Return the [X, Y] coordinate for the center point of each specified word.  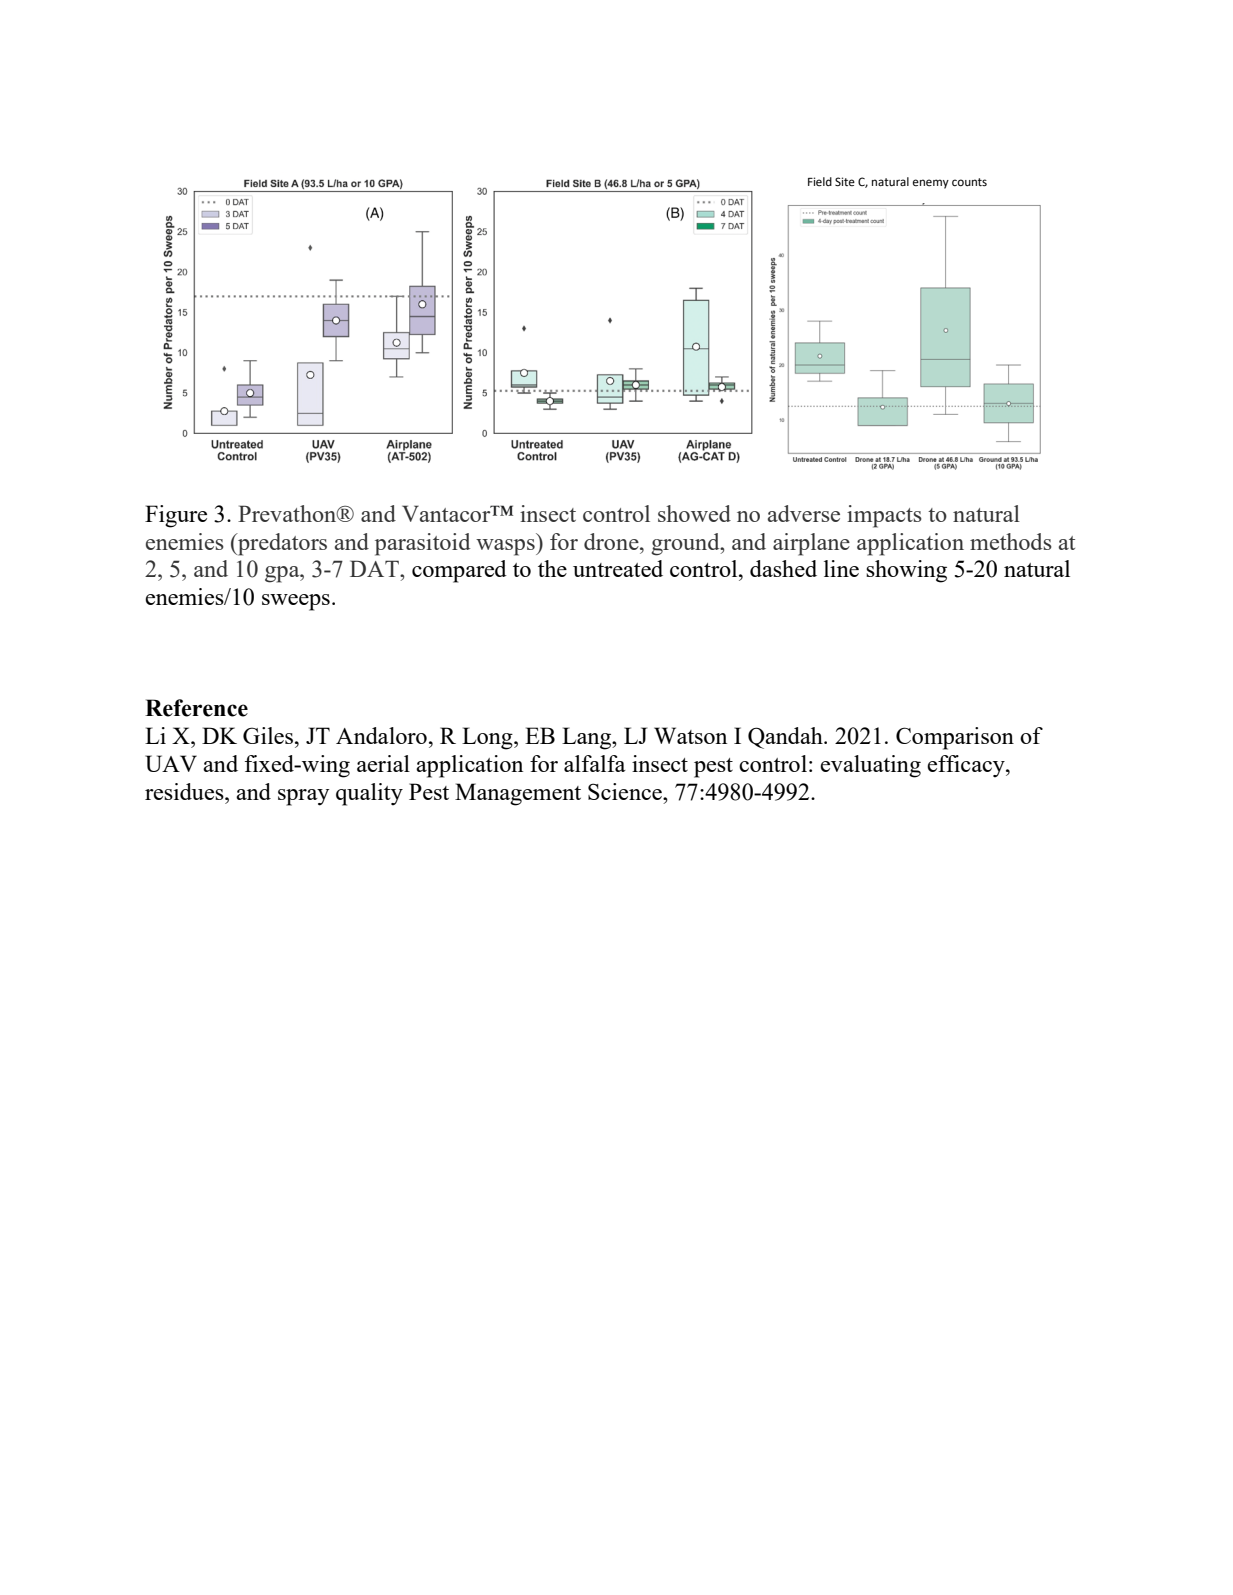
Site [845, 181]
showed [694, 513]
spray [304, 797]
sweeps [296, 602]
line [841, 568]
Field [820, 182]
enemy [931, 184]
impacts [884, 516]
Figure [176, 516]
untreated [618, 568]
